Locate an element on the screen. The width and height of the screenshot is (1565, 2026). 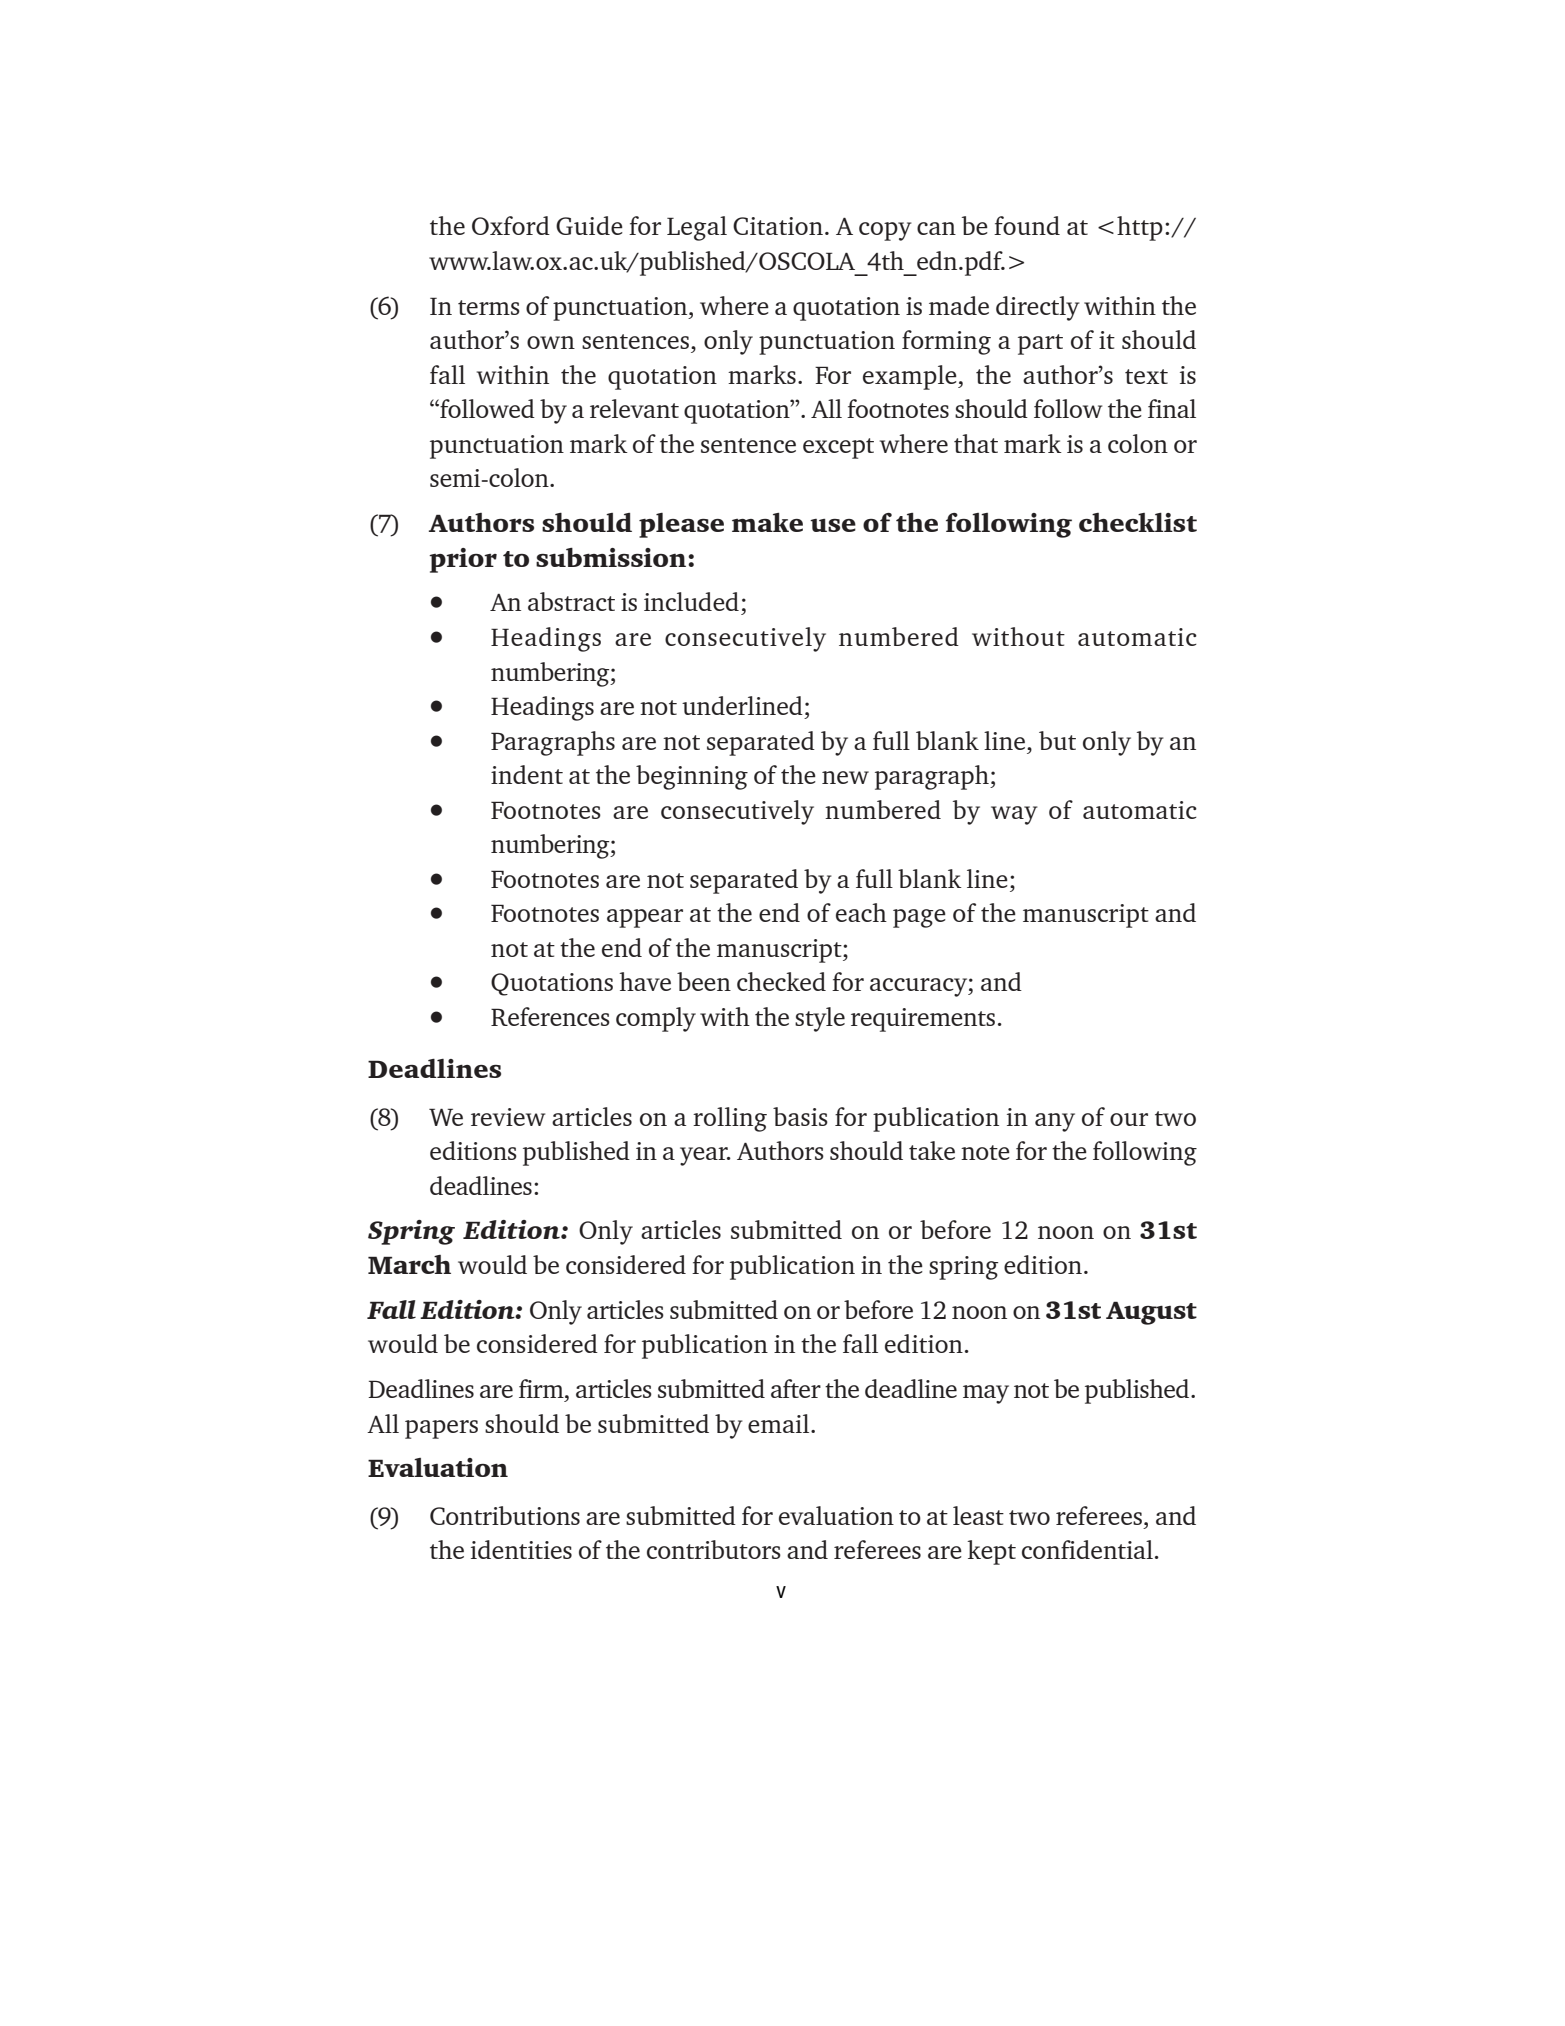
directly is located at coordinates (1038, 308).
